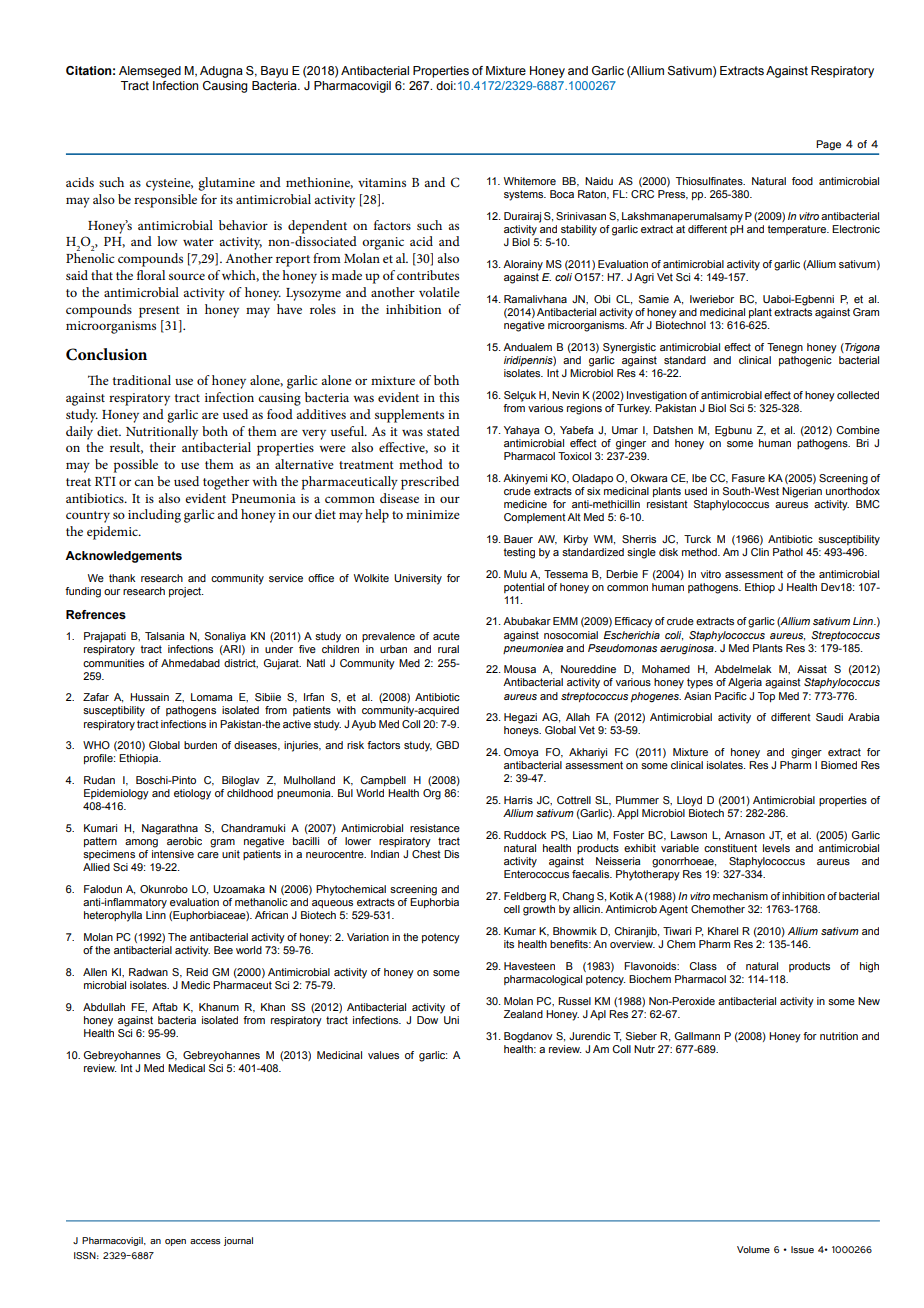  I want to click on journal, so click(238, 1241).
